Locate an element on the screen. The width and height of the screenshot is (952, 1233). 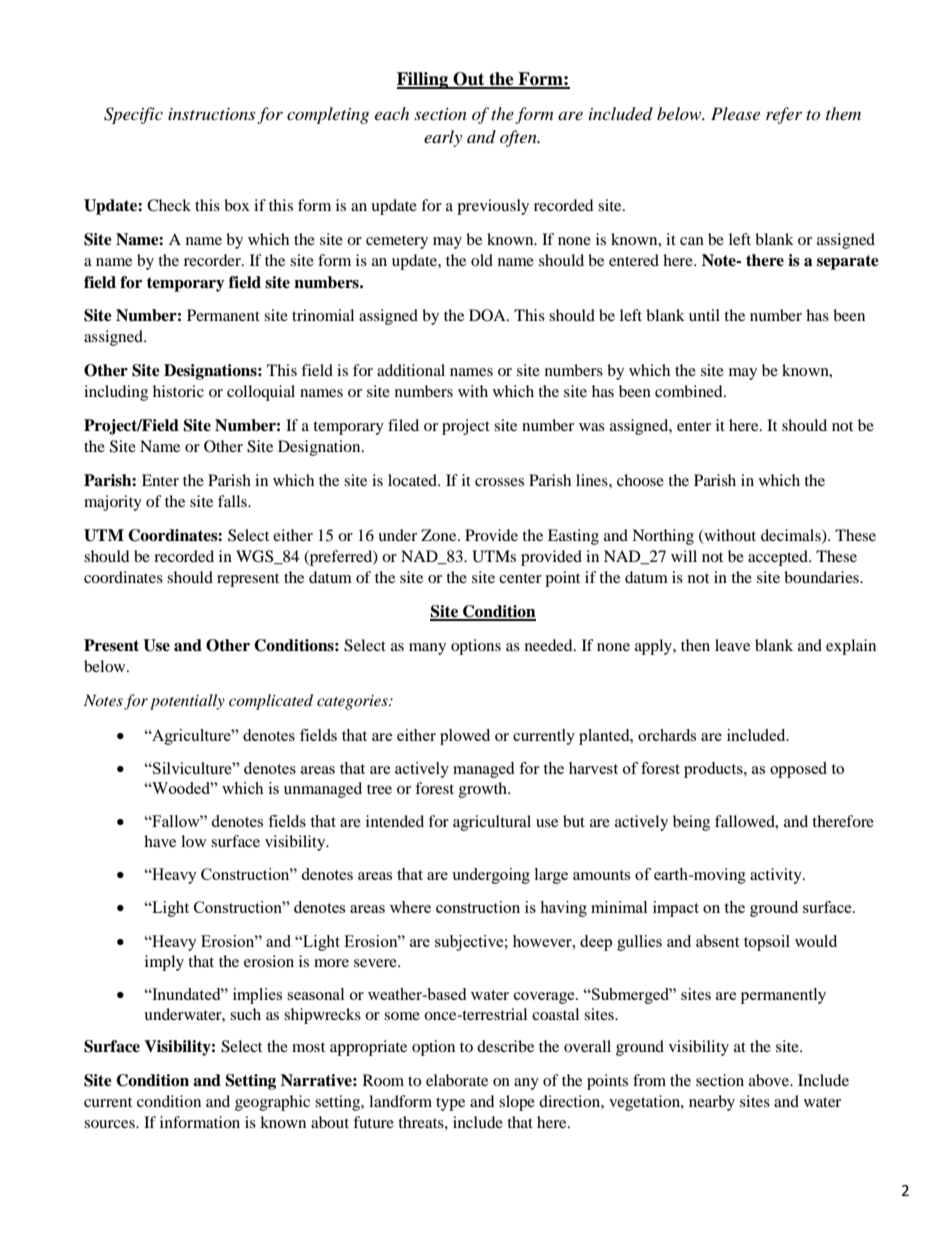
elaborate is located at coordinates (457, 1080).
